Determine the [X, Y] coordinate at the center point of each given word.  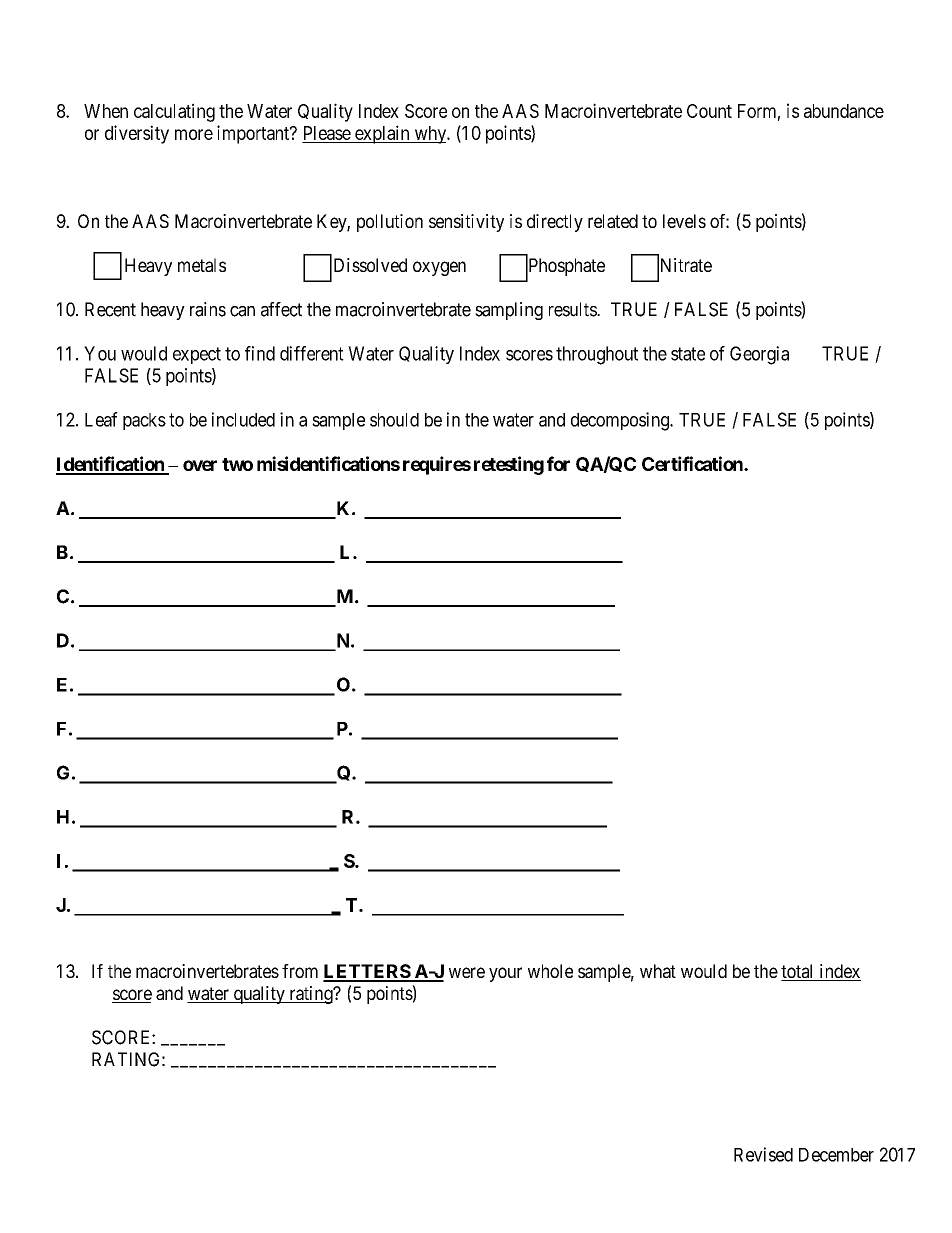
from [300, 971]
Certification [693, 463]
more [194, 134]
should [394, 420]
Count [709, 111]
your [505, 974]
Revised [763, 1154]
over [200, 465]
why [430, 135]
